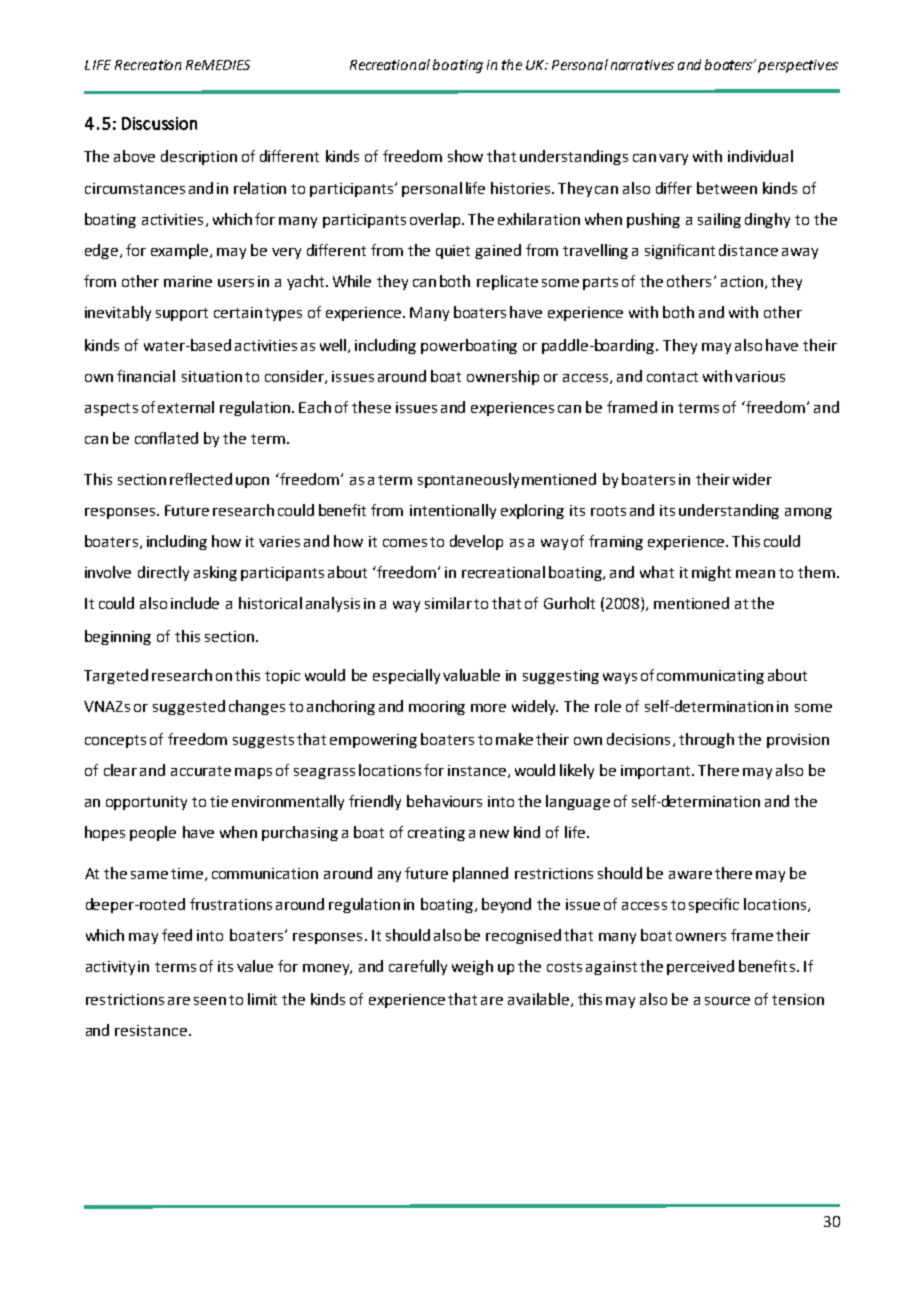 The height and width of the image is (1308, 924). Describe the element at coordinates (182, 314) in the image. I see `support` at that location.
